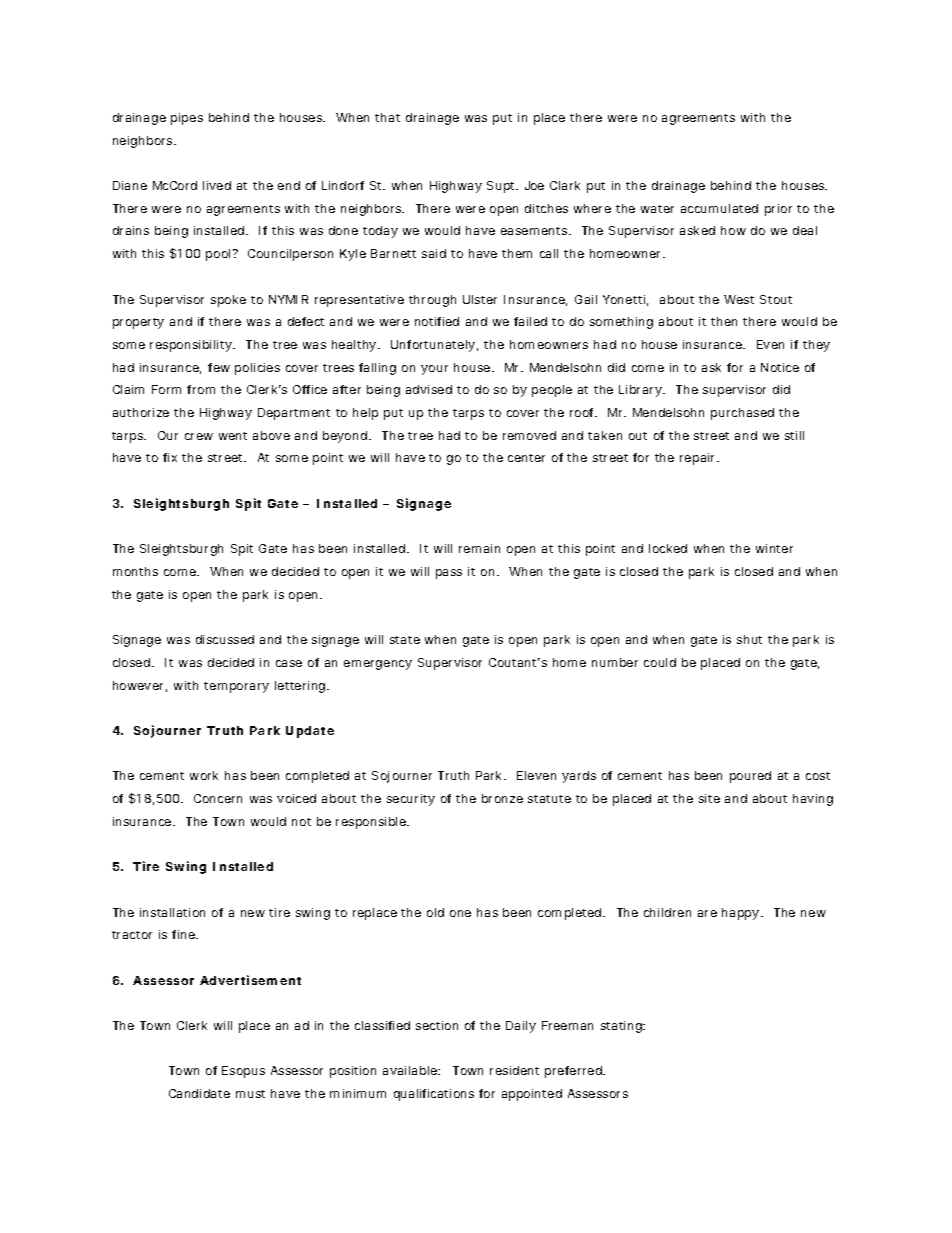 This document has height=1233, width=952. Describe the element at coordinates (187, 119) in the document. I see `pipes` at that location.
